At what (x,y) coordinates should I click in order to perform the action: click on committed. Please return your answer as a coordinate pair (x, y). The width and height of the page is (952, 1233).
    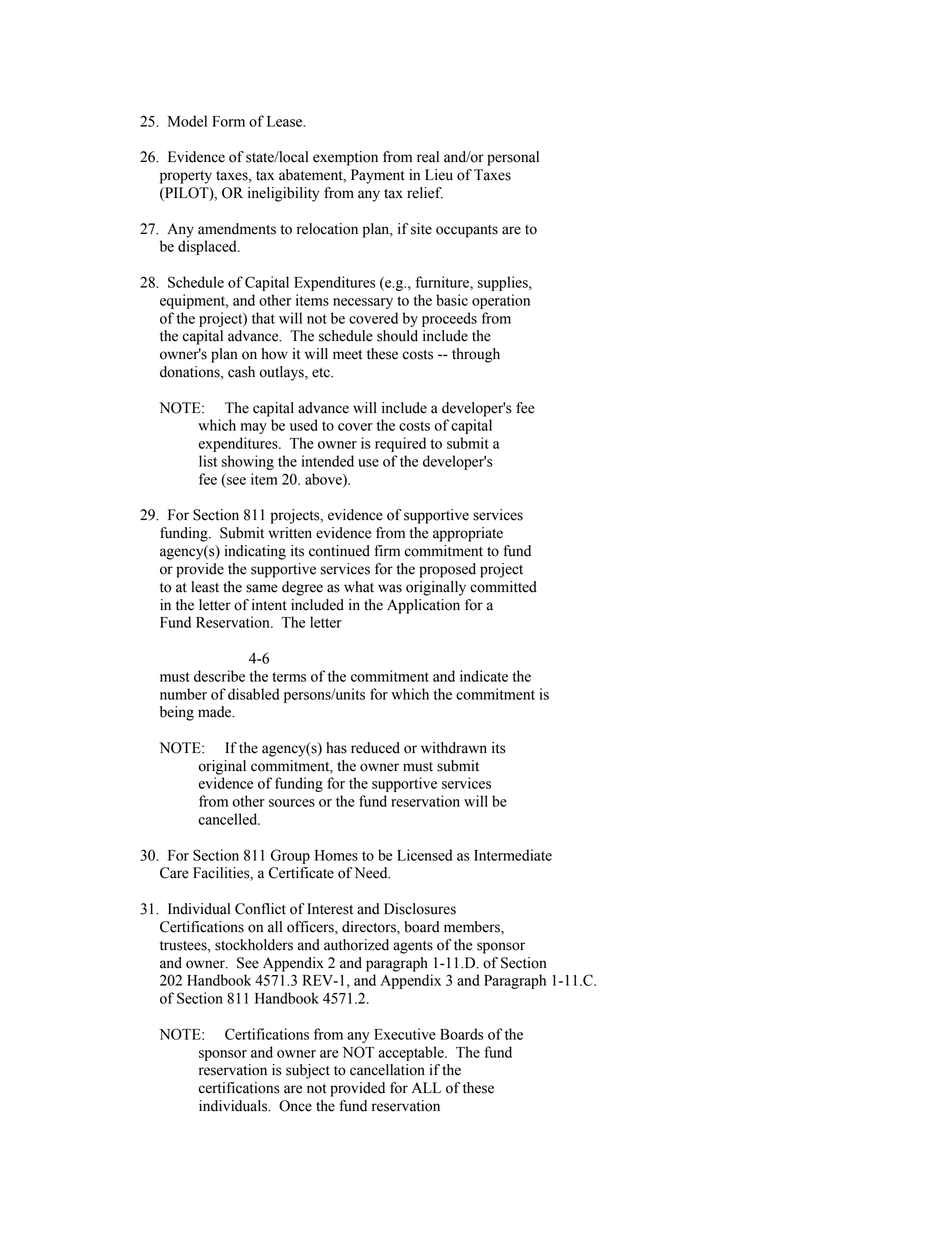
    Looking at the image, I should click on (503, 587).
